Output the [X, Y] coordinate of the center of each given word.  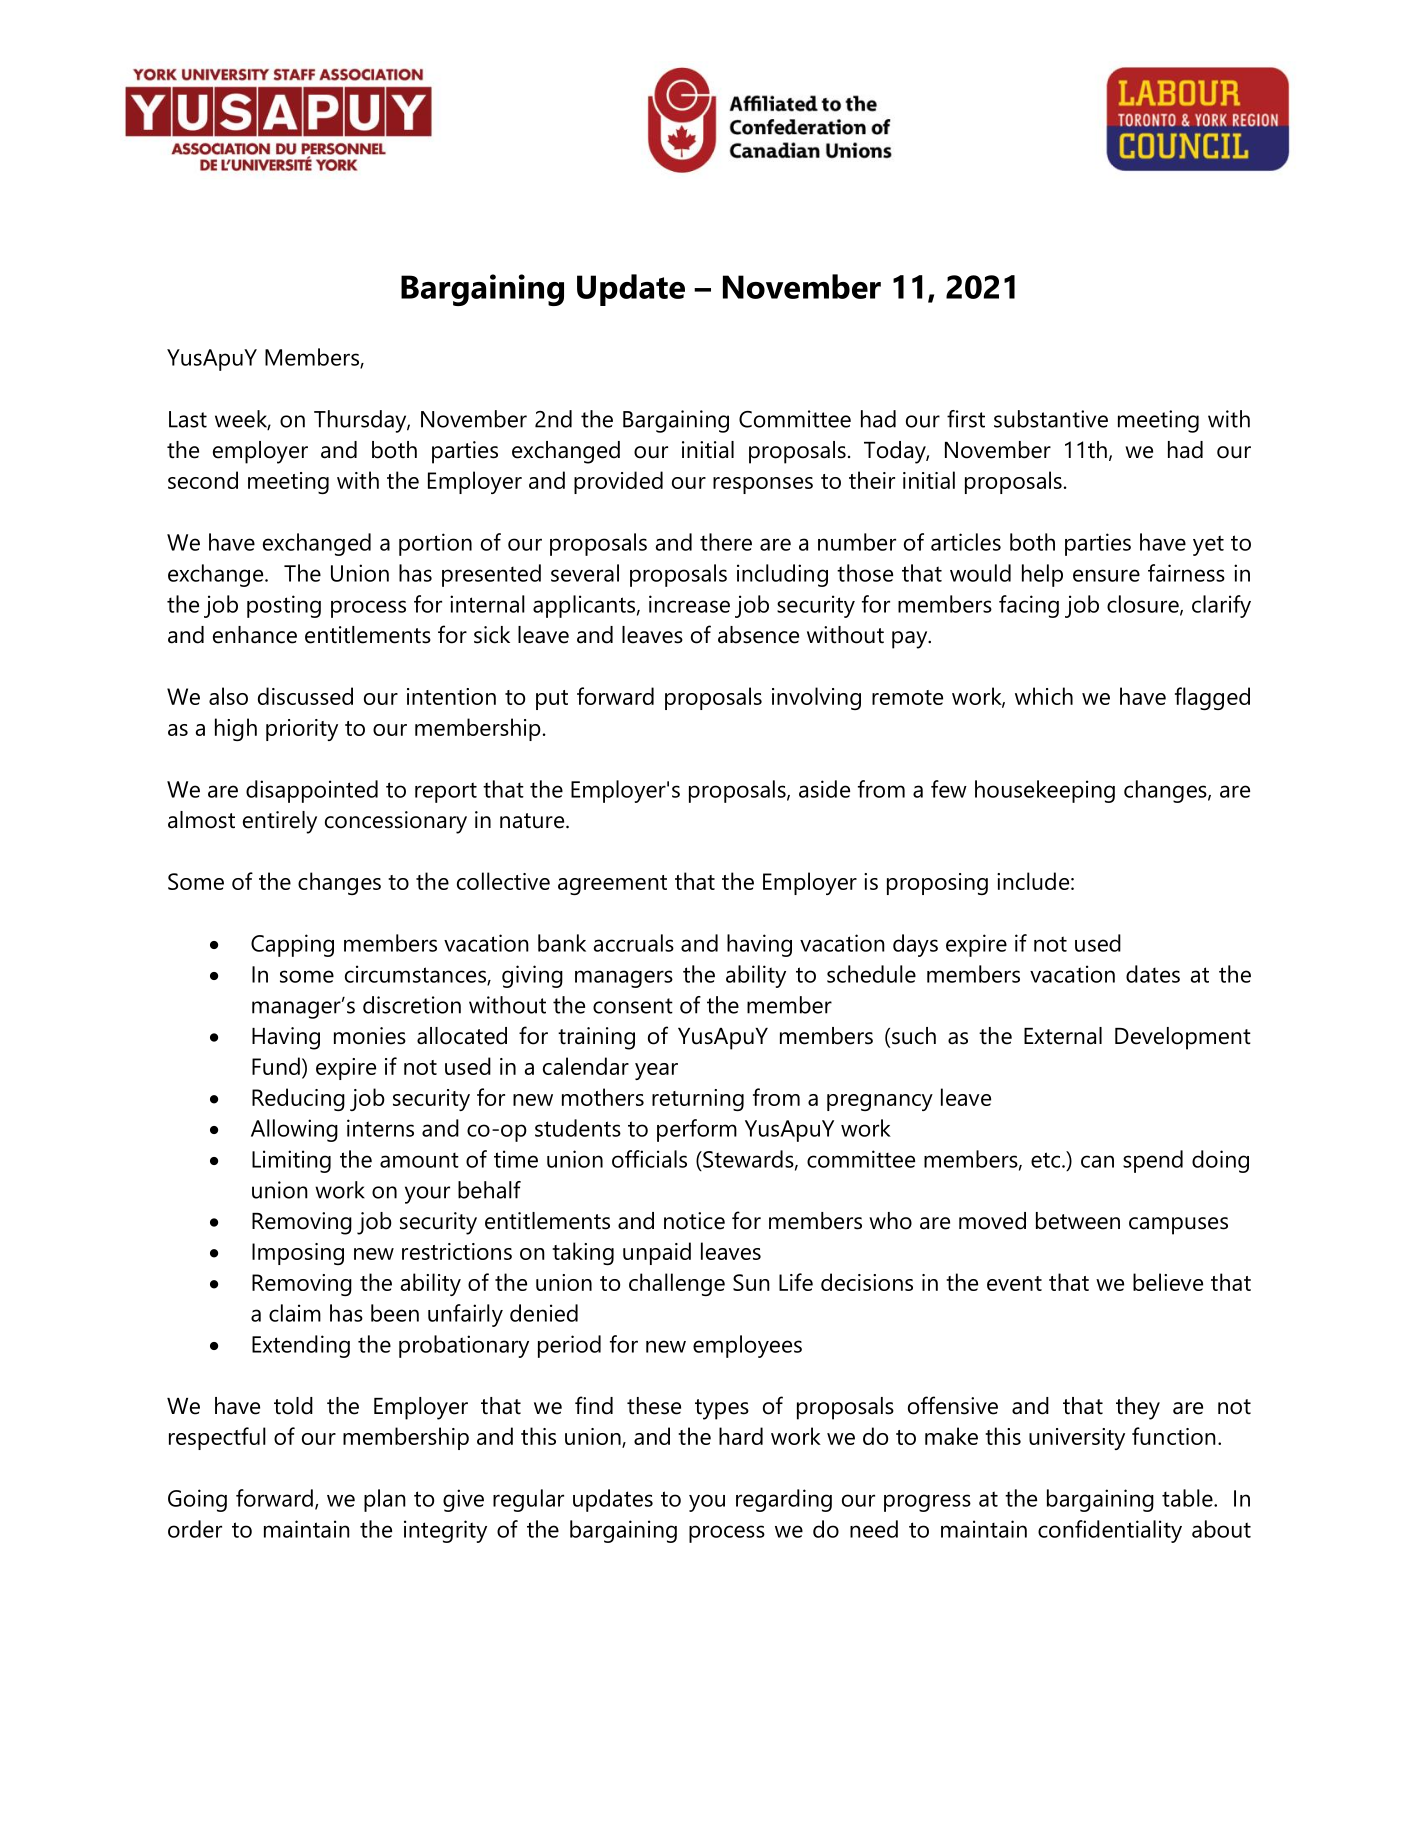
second [203, 480]
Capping [292, 945]
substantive [1051, 419]
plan [385, 1500]
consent [633, 1006]
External [1063, 1036]
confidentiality [1110, 1531]
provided [618, 482]
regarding [784, 1500]
